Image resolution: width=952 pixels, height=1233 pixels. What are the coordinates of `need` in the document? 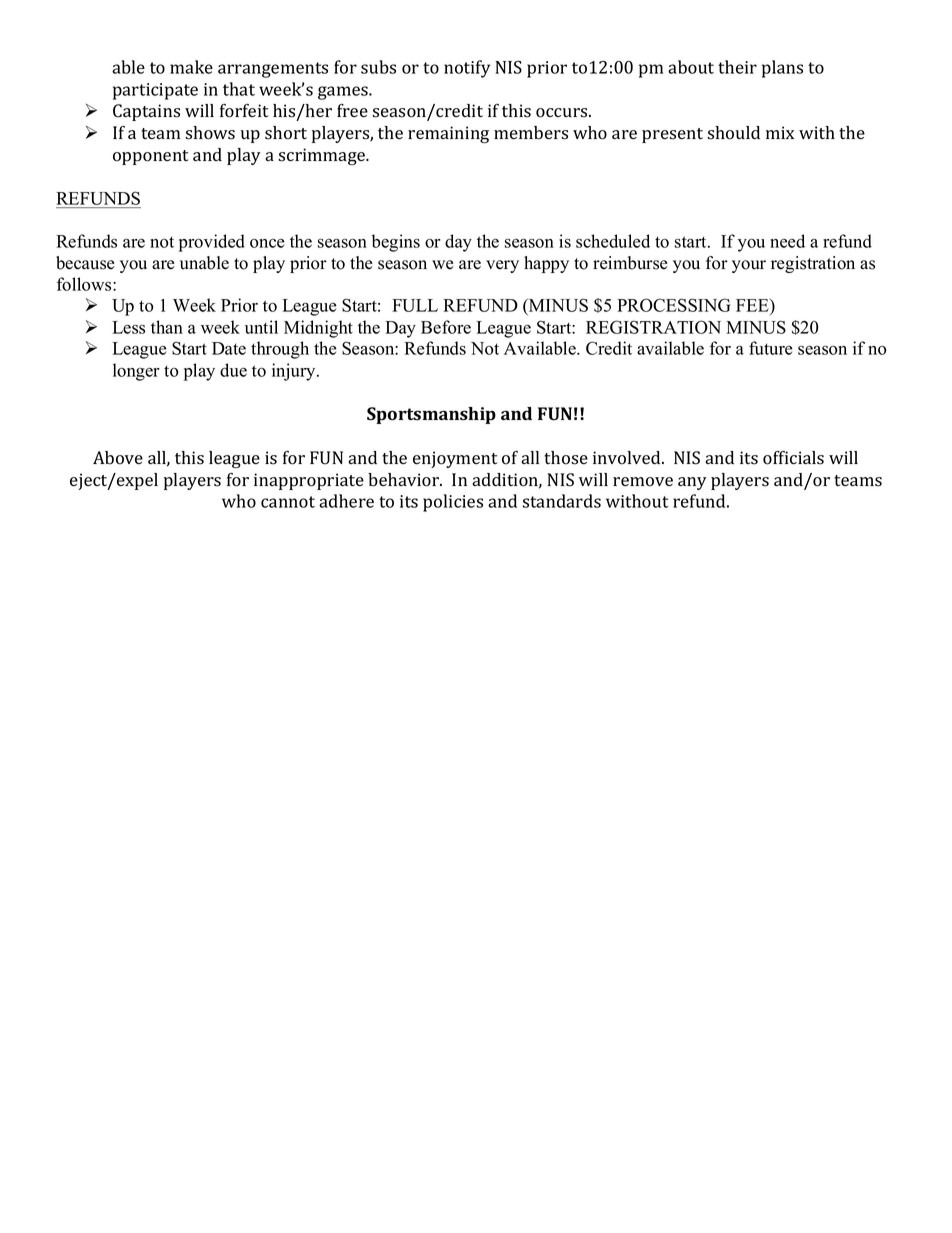 It's located at (787, 241).
